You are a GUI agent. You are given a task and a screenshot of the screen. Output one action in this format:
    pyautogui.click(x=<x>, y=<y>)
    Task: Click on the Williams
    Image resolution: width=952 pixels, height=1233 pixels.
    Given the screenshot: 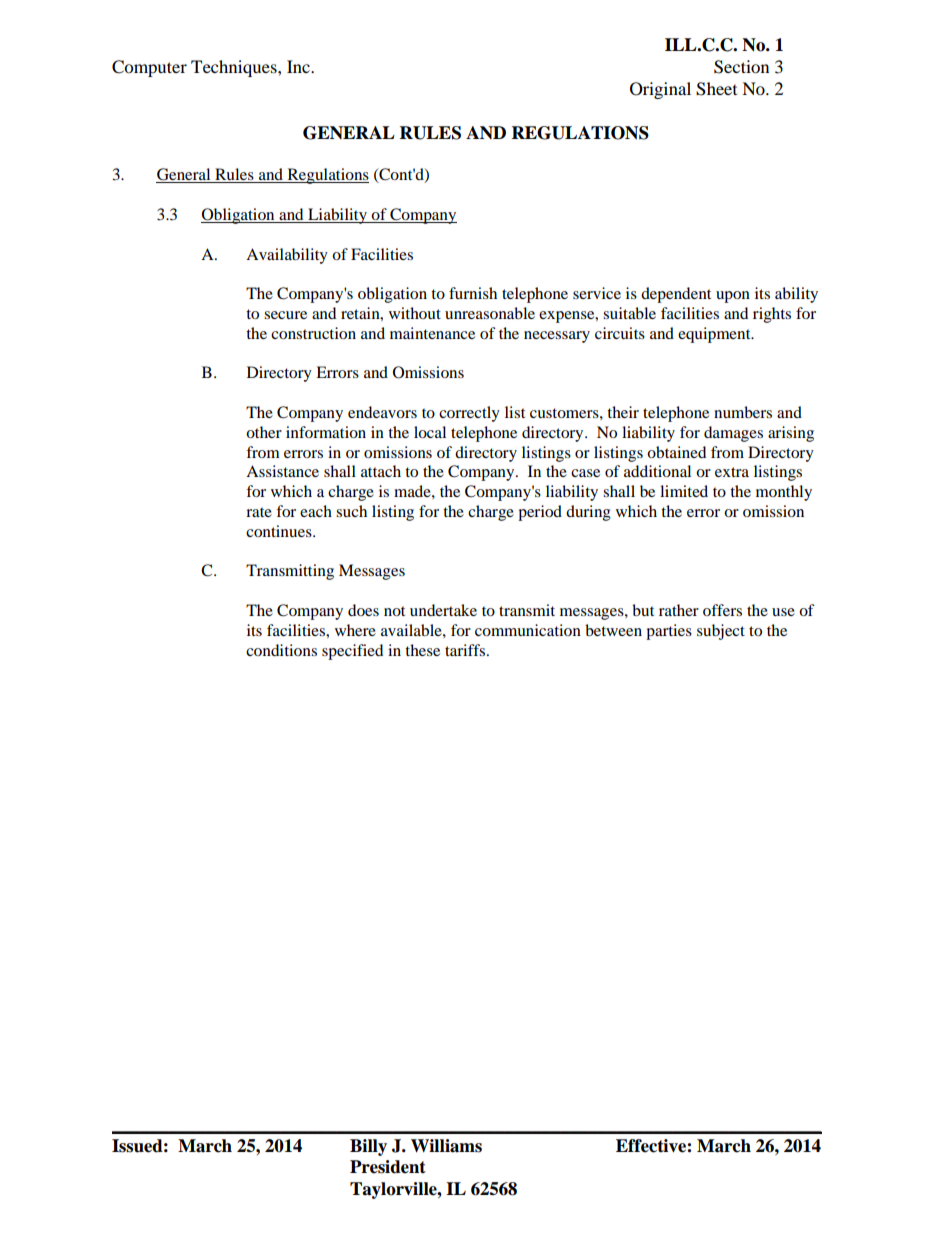 What is the action you would take?
    pyautogui.click(x=446, y=1146)
